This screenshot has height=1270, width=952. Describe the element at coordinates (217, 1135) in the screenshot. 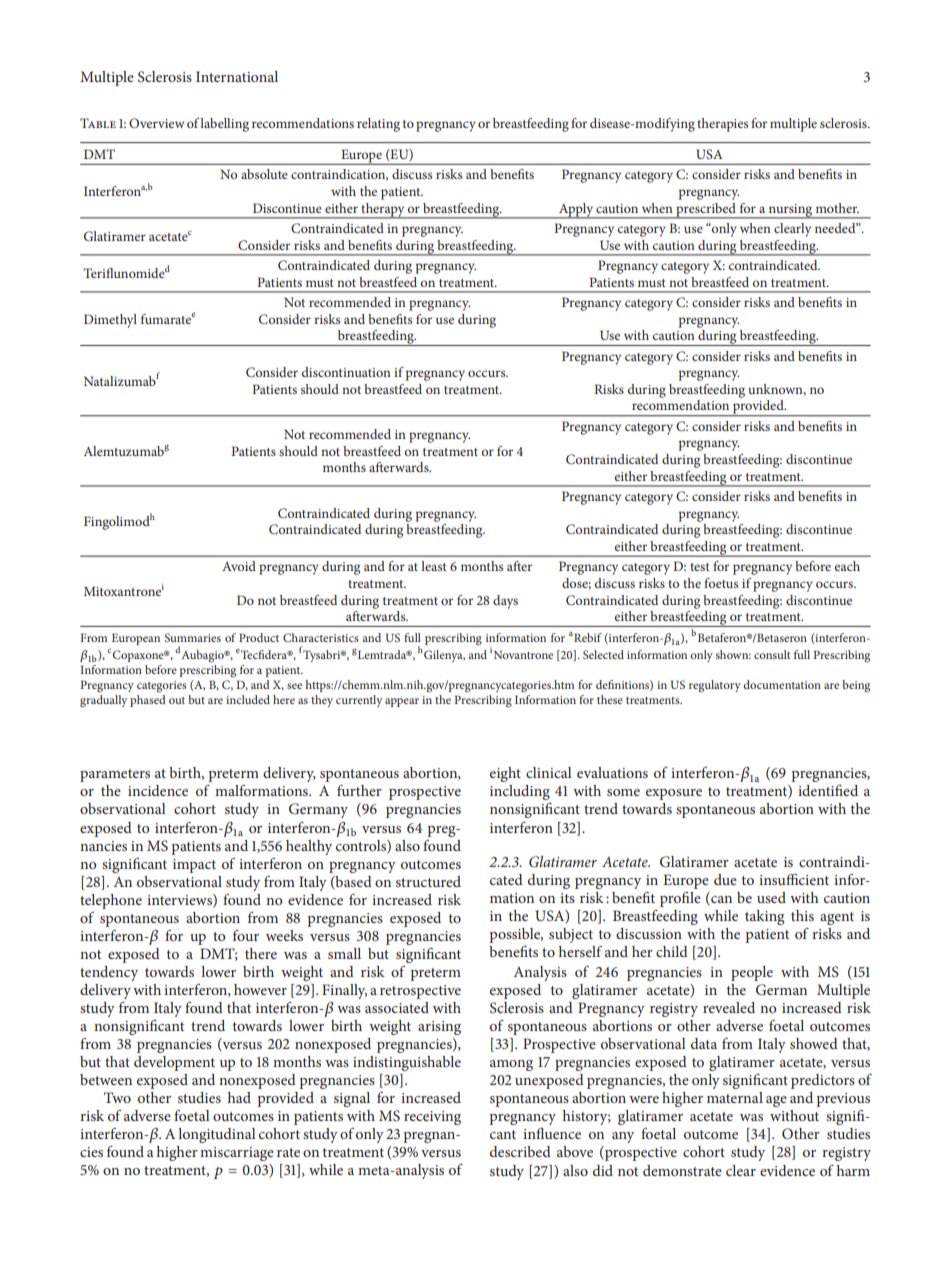

I see `longitudinal` at that location.
